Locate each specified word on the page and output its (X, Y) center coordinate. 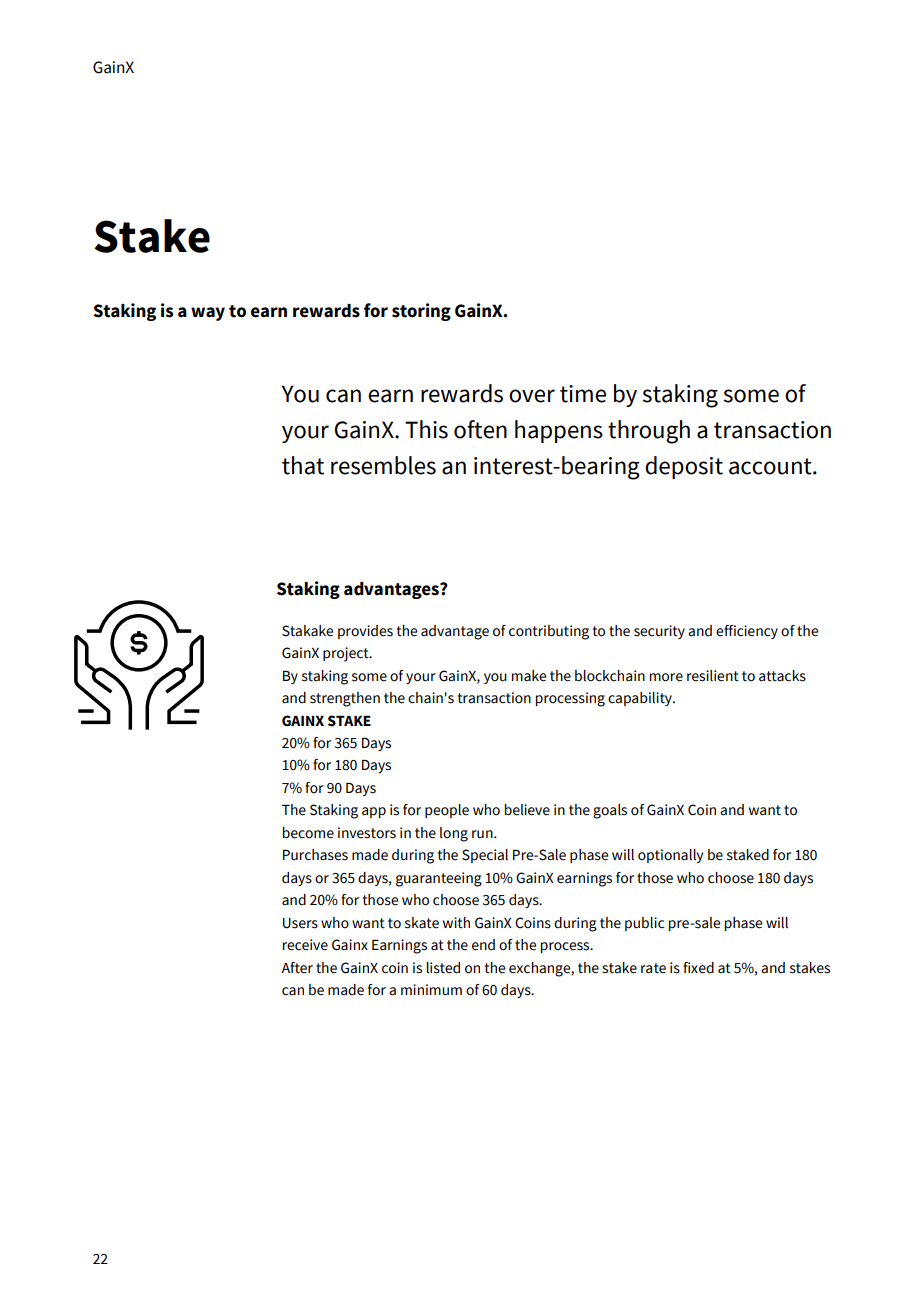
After (297, 968)
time (583, 394)
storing (421, 312)
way (208, 314)
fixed (698, 968)
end (483, 945)
